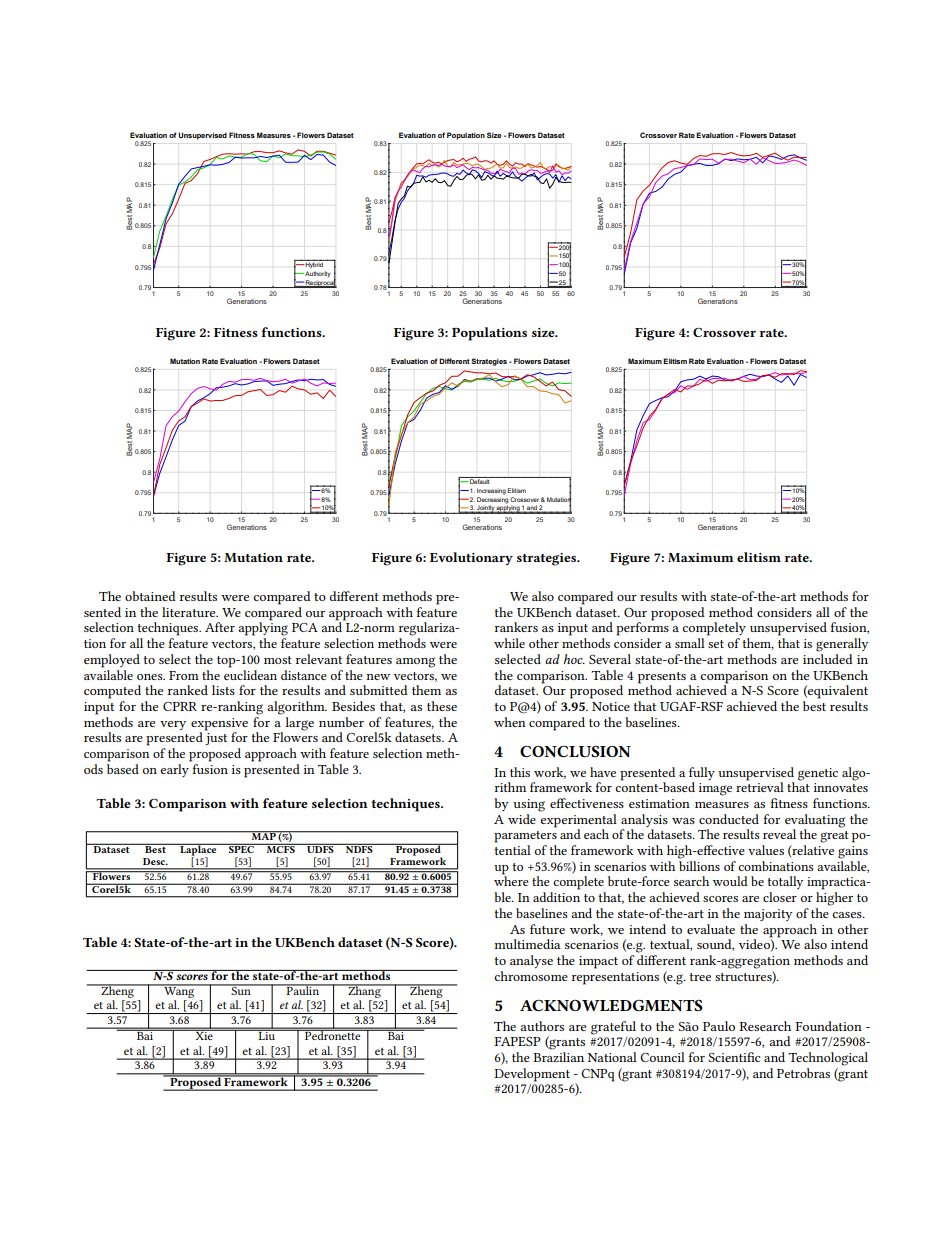  I want to click on Hybrid, so click(314, 264).
